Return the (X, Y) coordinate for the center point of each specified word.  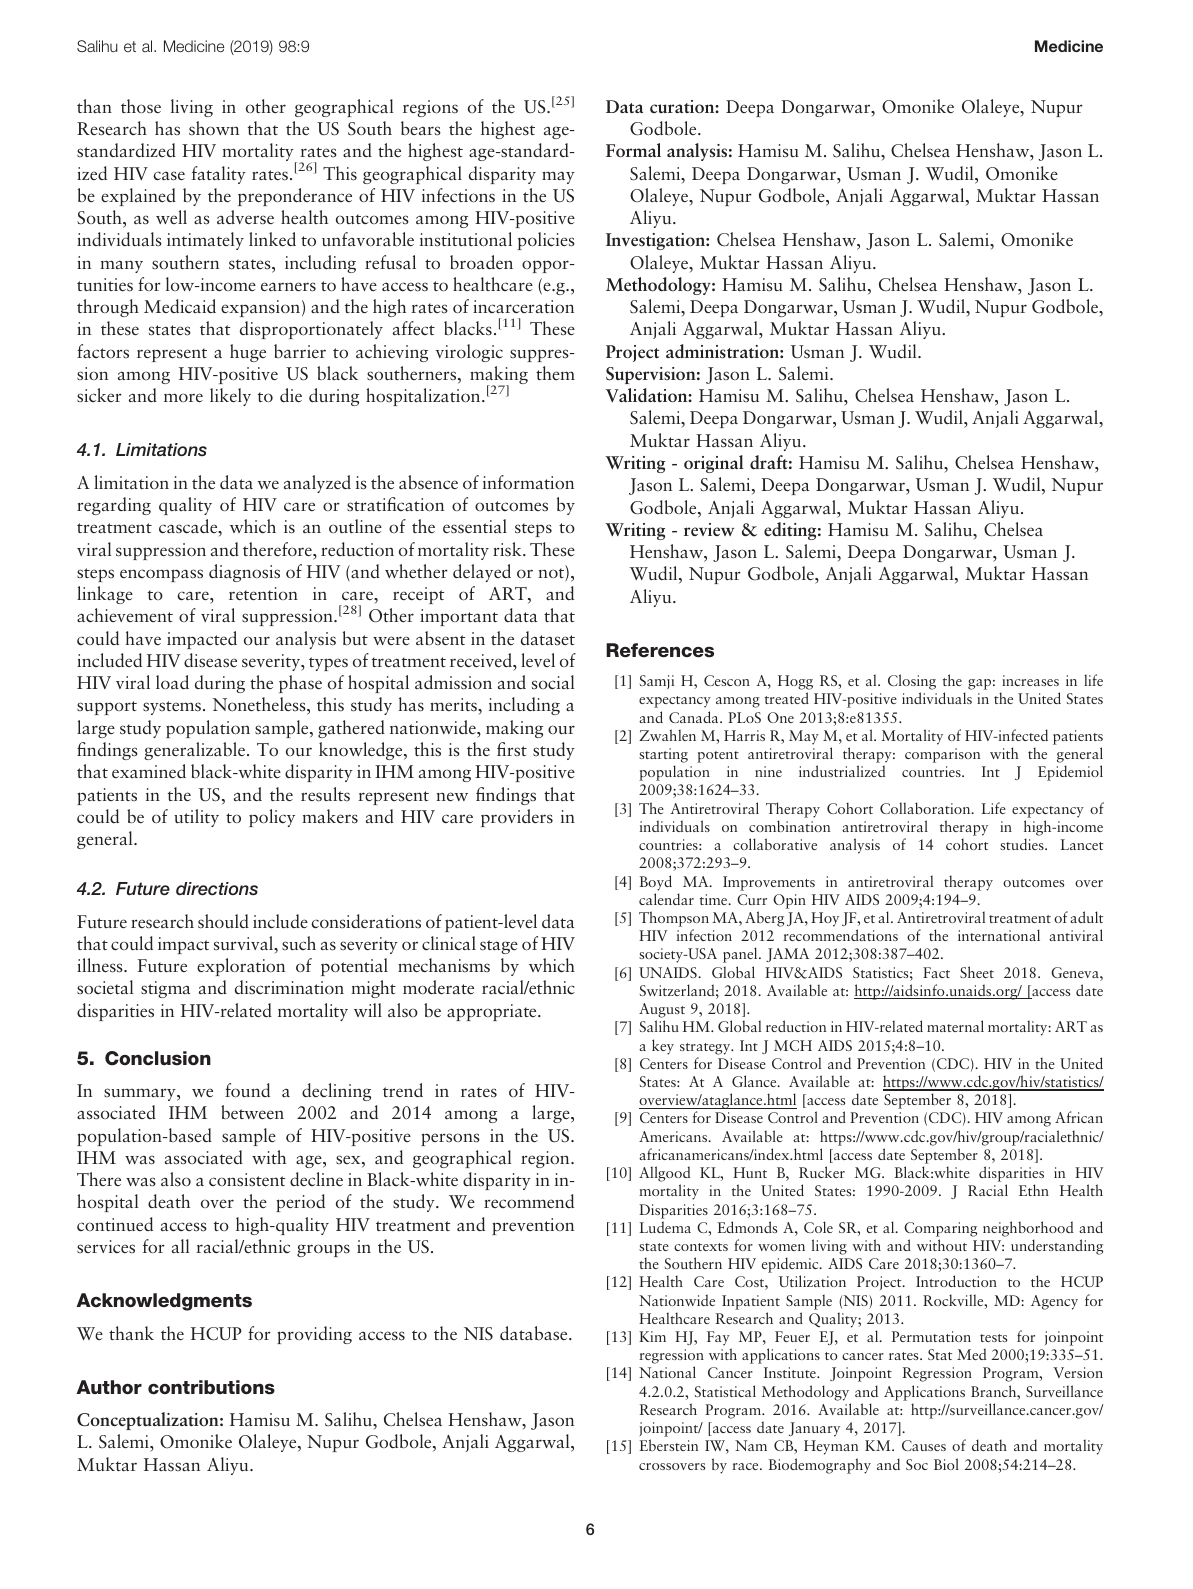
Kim (652, 1336)
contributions (211, 1387)
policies (546, 241)
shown (214, 128)
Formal (633, 150)
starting (663, 755)
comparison (942, 755)
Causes (924, 1445)
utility (196, 818)
